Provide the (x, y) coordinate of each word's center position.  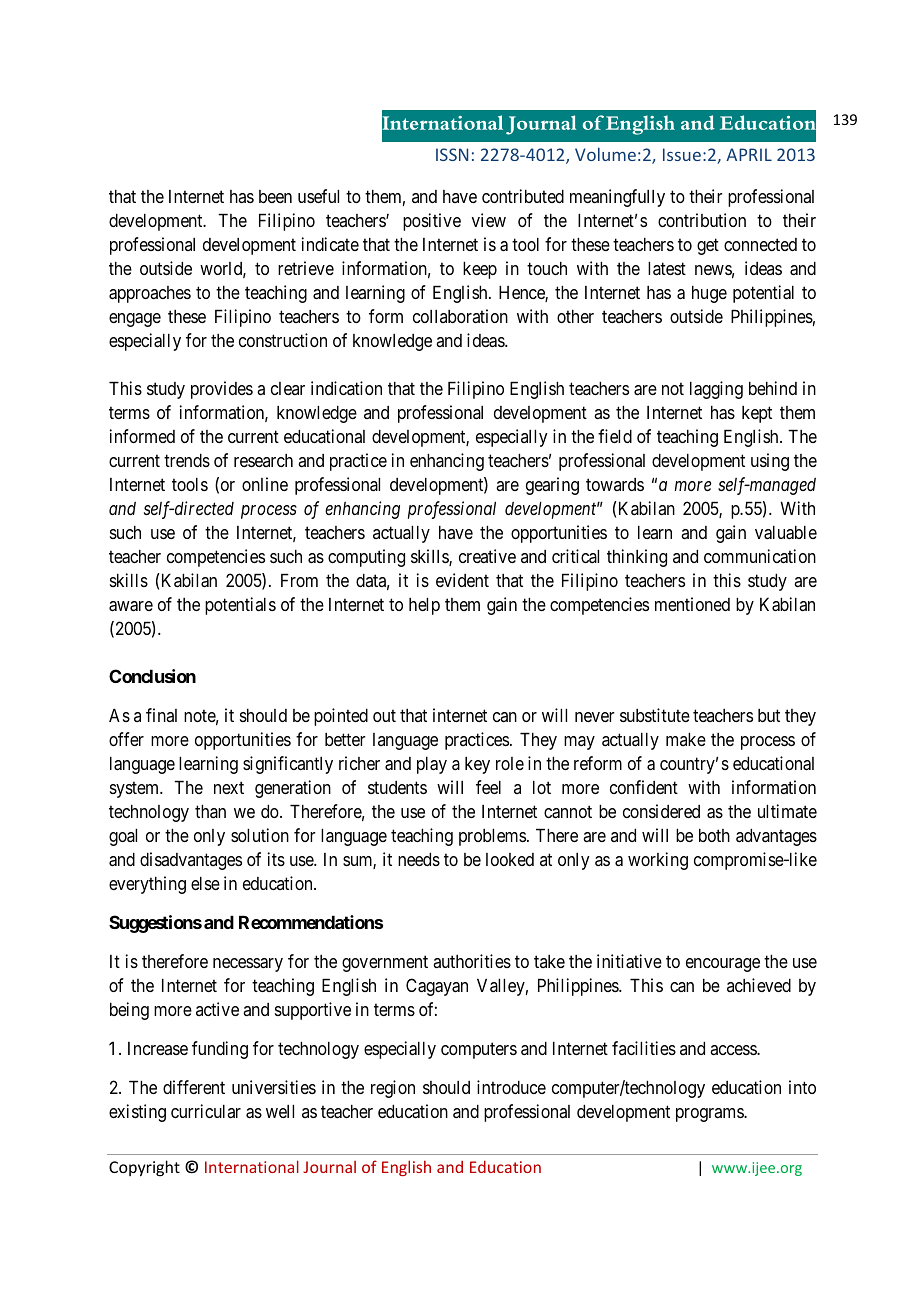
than (210, 811)
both (714, 835)
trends (187, 460)
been (275, 196)
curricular (206, 1111)
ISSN (452, 154)
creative (487, 556)
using (770, 462)
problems (492, 837)
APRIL (749, 154)
